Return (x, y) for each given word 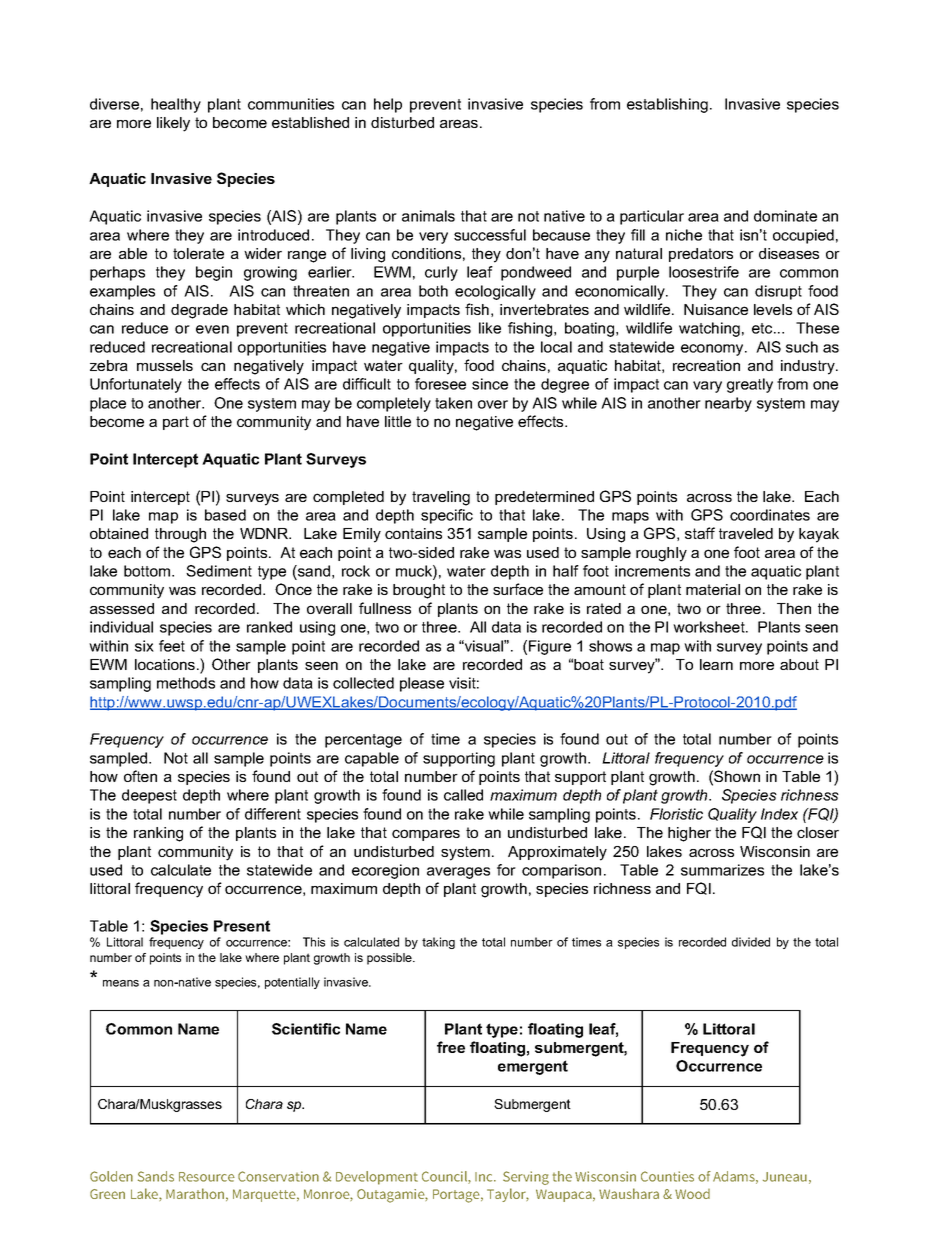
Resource (207, 1177)
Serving (526, 1178)
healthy (176, 105)
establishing (667, 105)
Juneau (785, 1177)
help (388, 105)
